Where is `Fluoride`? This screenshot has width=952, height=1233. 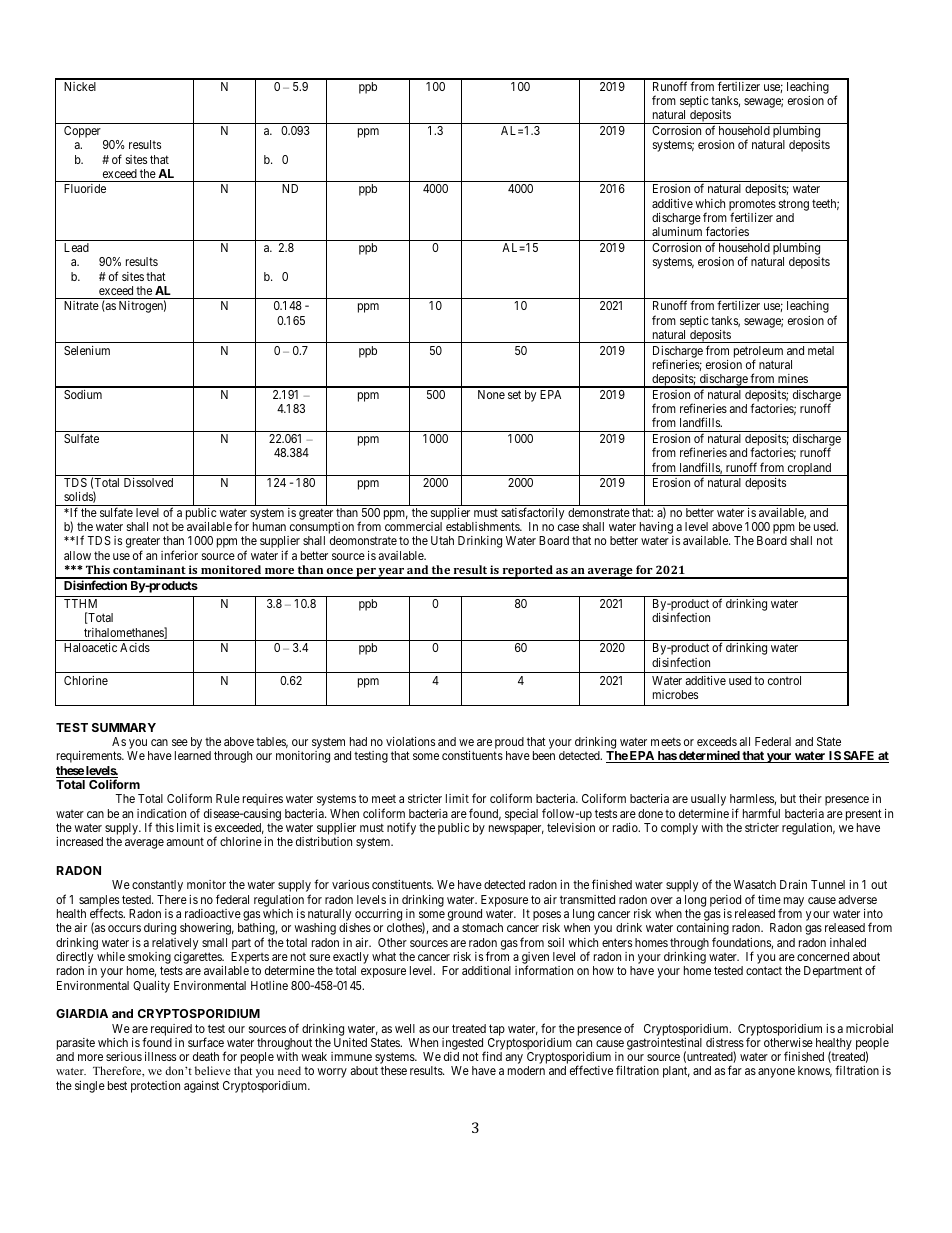
Fluoride is located at coordinates (85, 188).
